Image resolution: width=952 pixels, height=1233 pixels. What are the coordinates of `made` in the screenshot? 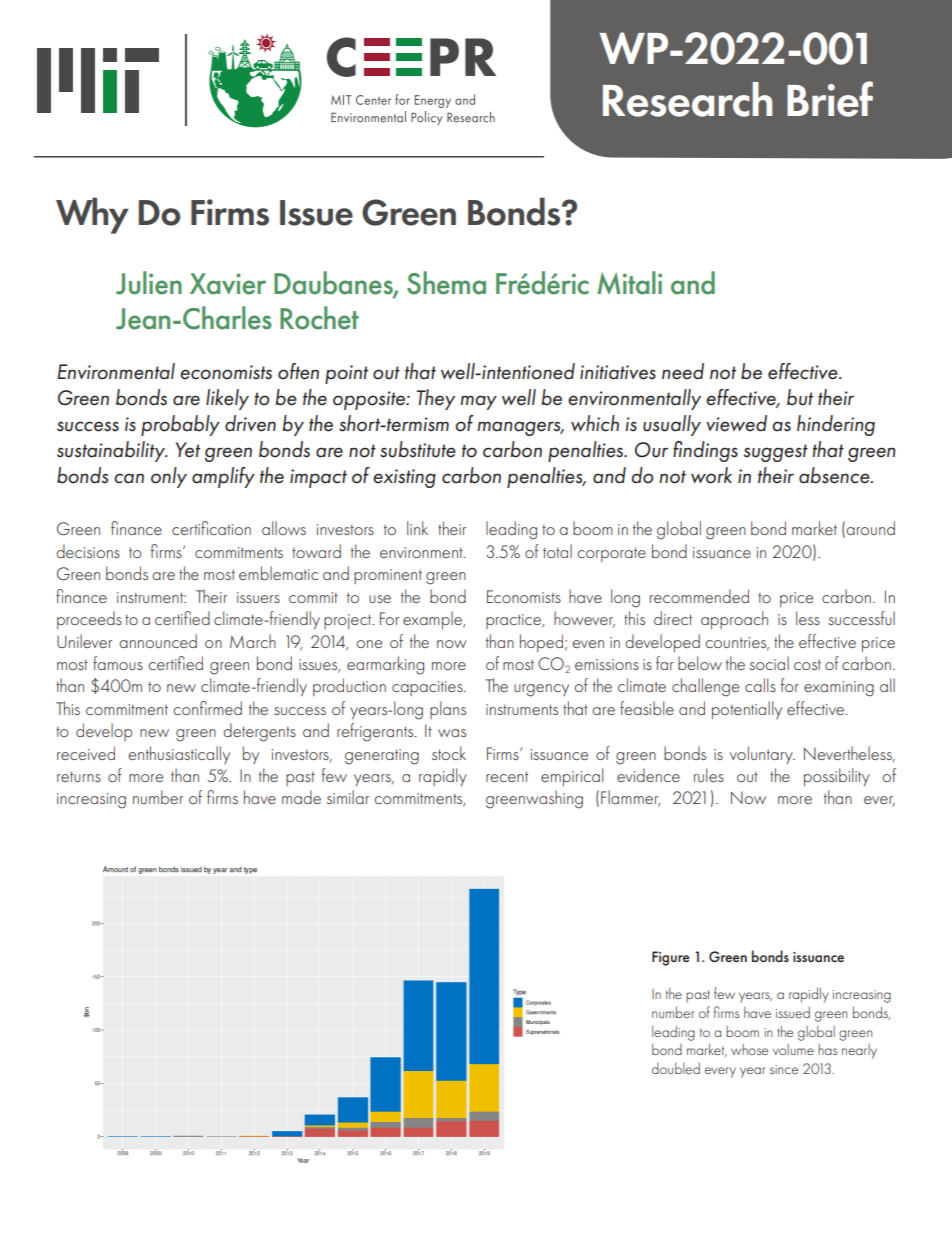 It's located at (301, 797).
